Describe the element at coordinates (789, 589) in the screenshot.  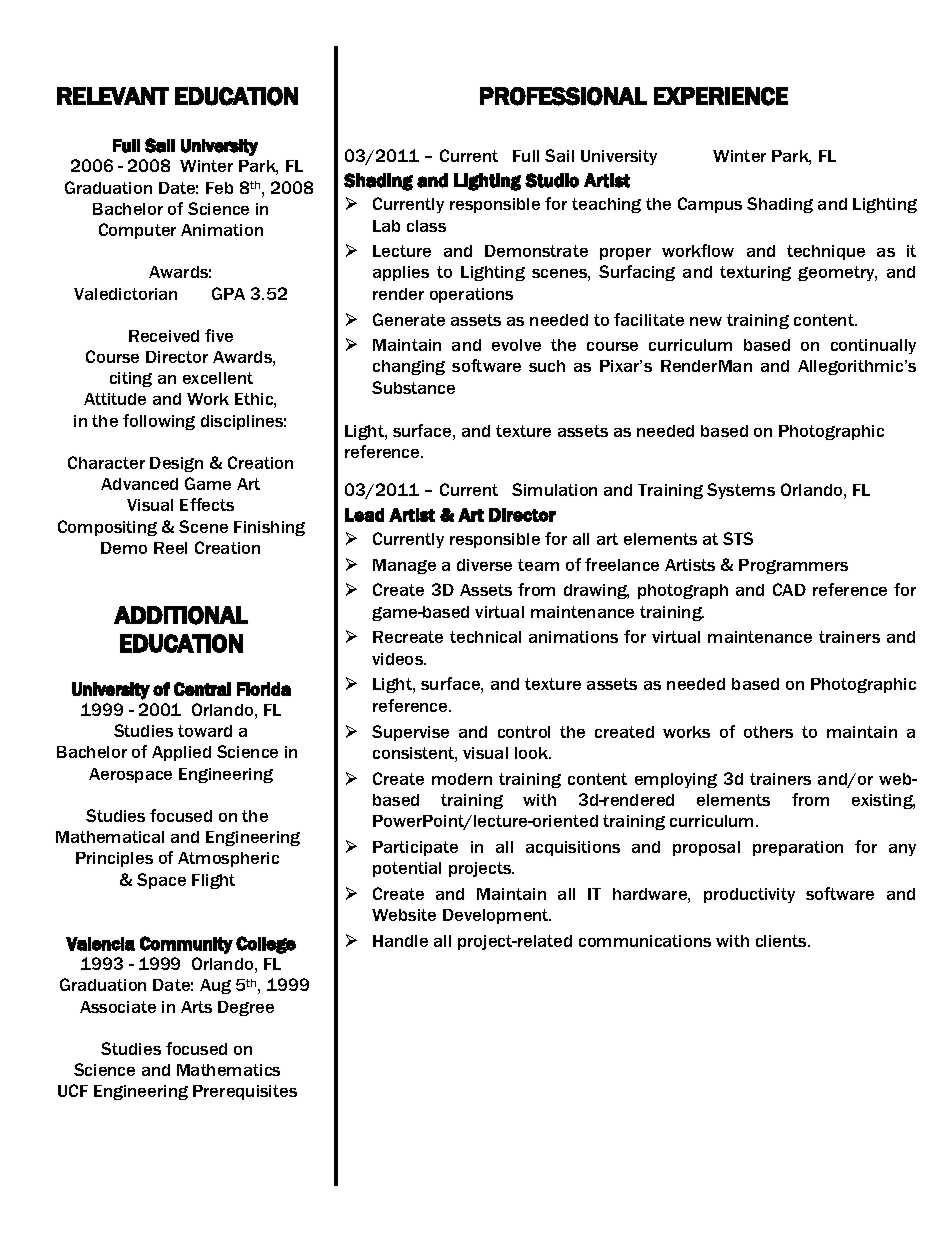
I see `CAD` at that location.
